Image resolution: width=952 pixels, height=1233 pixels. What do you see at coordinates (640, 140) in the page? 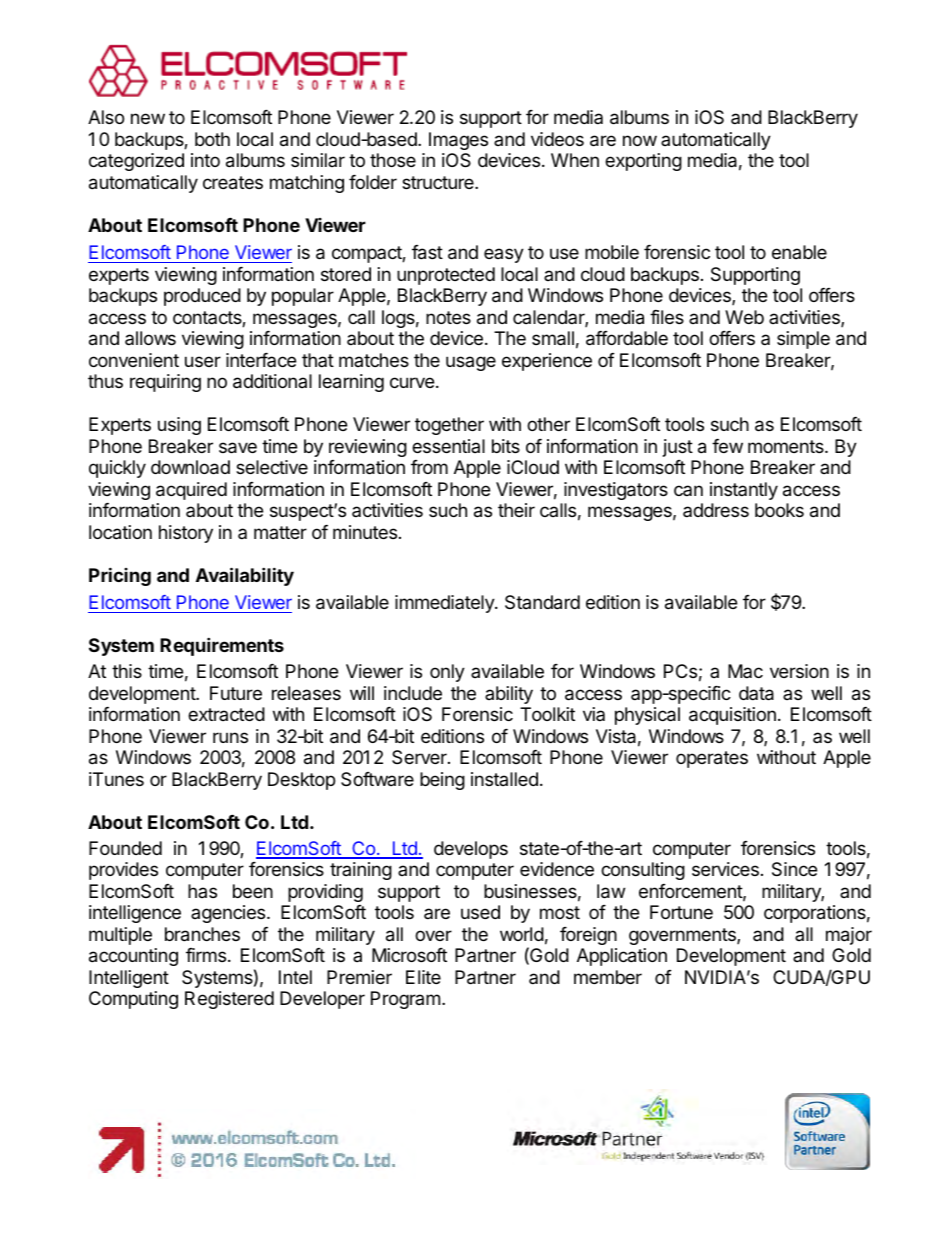
I see `now` at bounding box center [640, 140].
